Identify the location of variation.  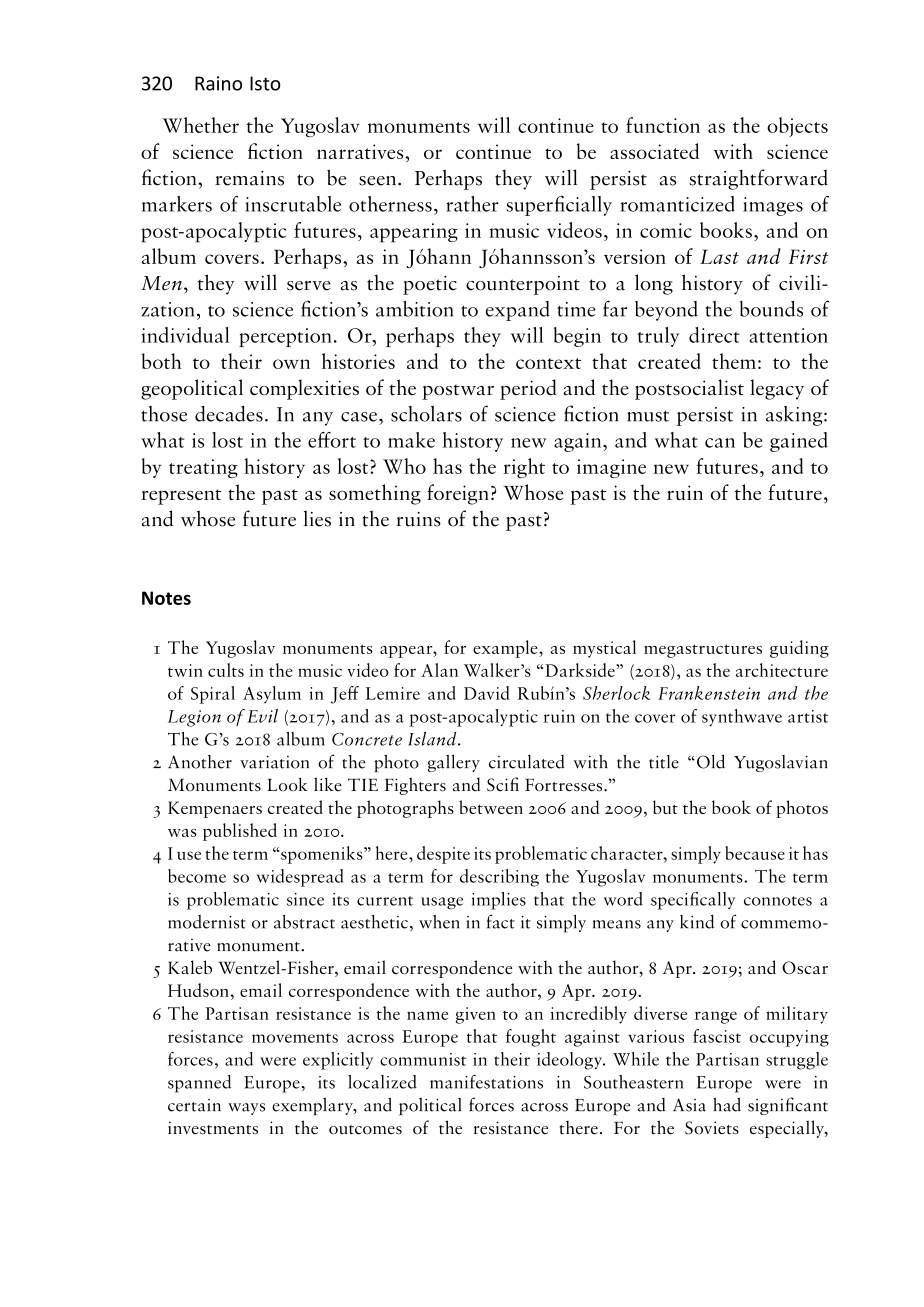
(274, 762).
